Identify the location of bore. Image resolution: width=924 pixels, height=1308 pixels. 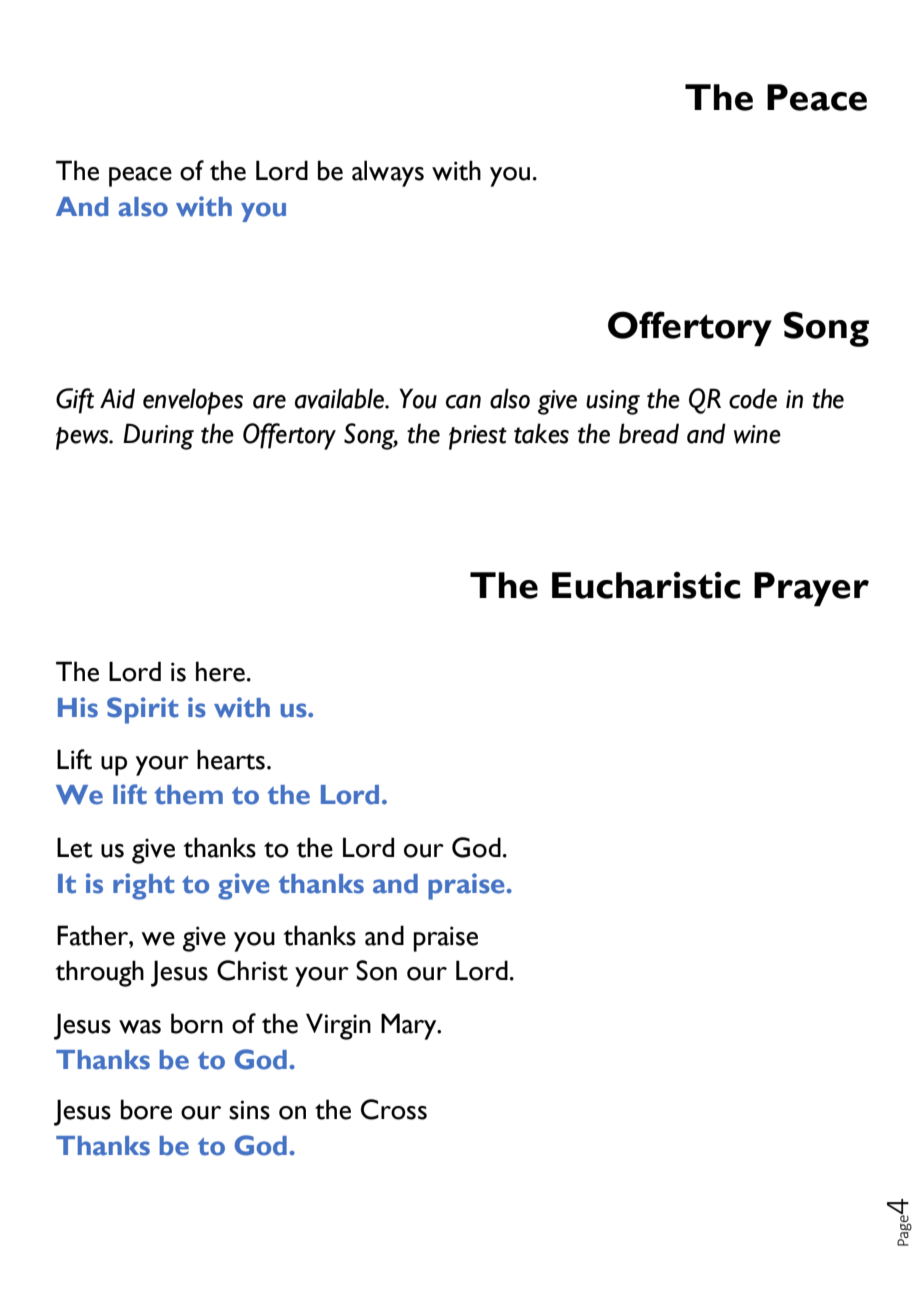
(146, 1109).
